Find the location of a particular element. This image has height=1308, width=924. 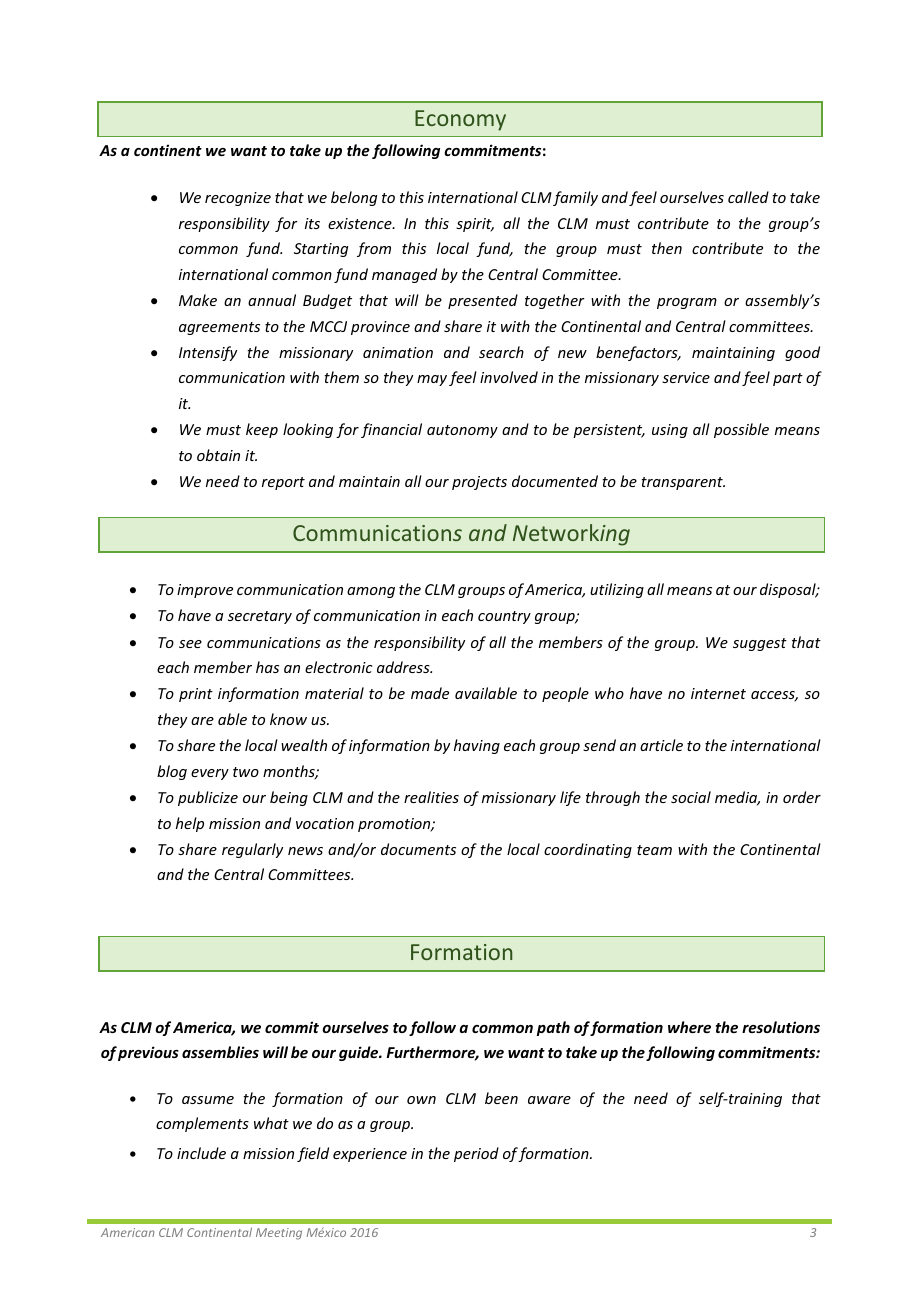

period is located at coordinates (476, 1154).
